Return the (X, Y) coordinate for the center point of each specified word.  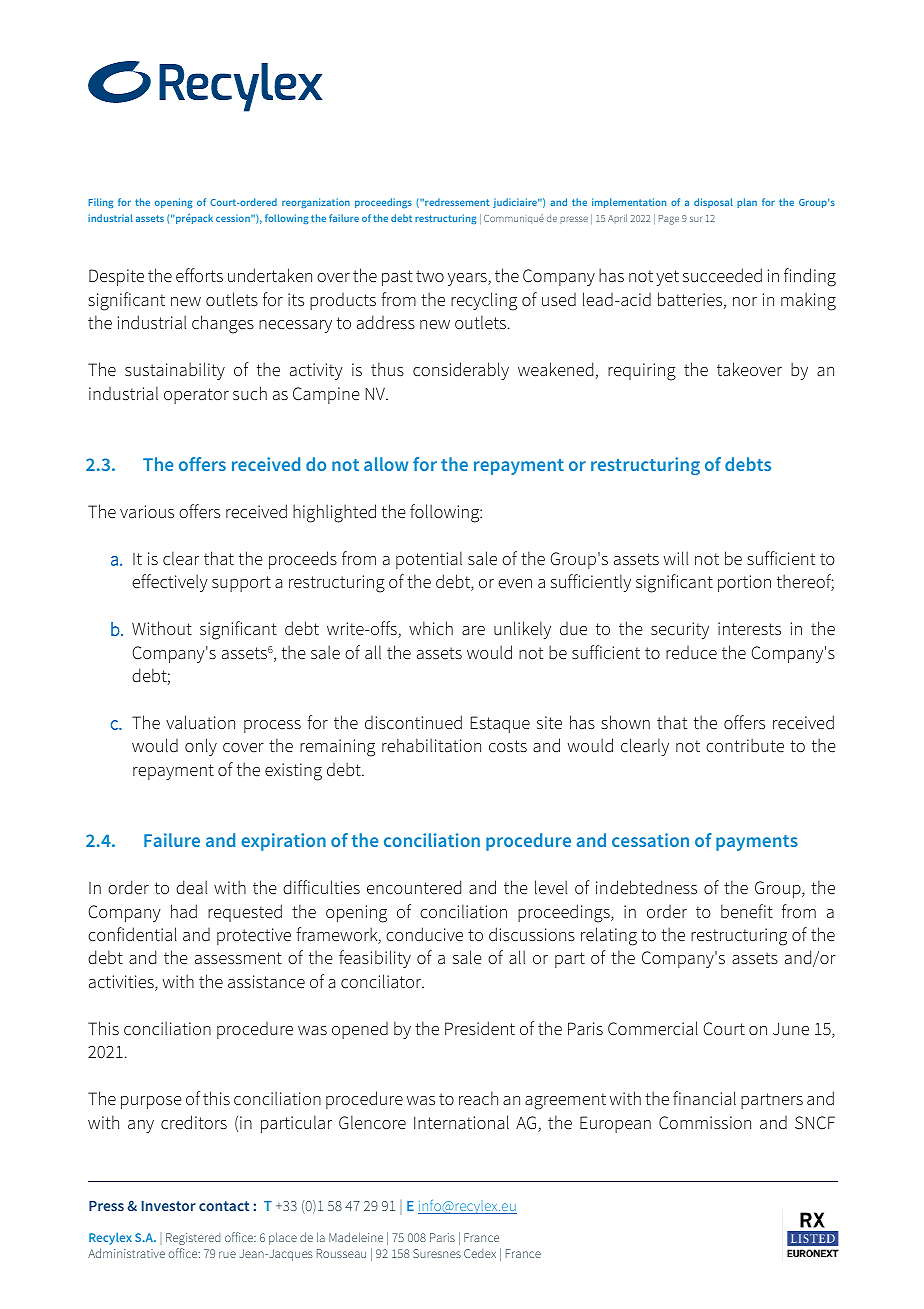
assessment (238, 958)
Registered (193, 1239)
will (676, 558)
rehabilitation (431, 745)
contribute (745, 745)
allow (386, 464)
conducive (424, 934)
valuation (200, 722)
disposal (713, 203)
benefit (747, 911)
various (147, 512)
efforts (199, 275)
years (468, 279)
